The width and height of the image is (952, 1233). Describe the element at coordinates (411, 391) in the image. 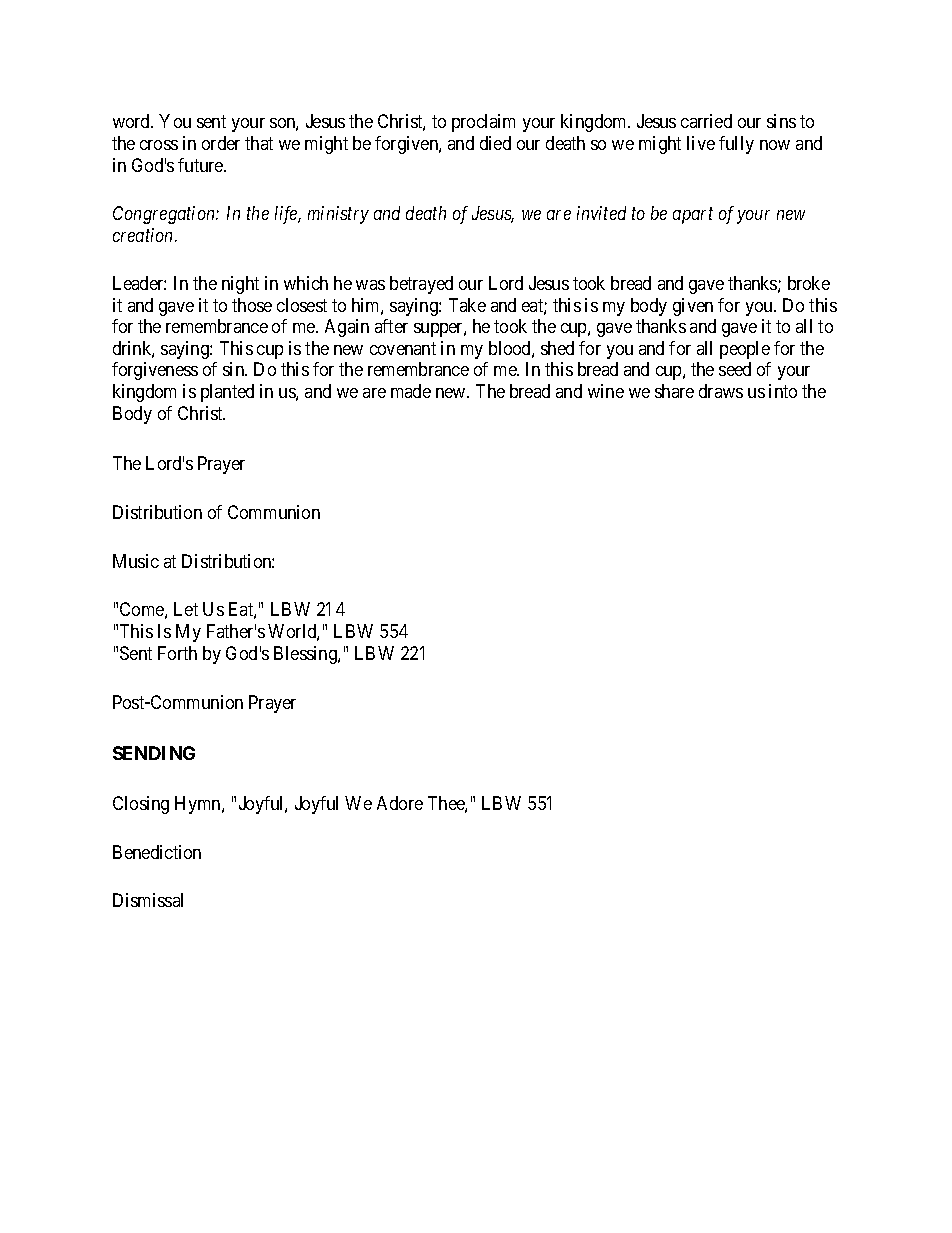

I see `made` at that location.
